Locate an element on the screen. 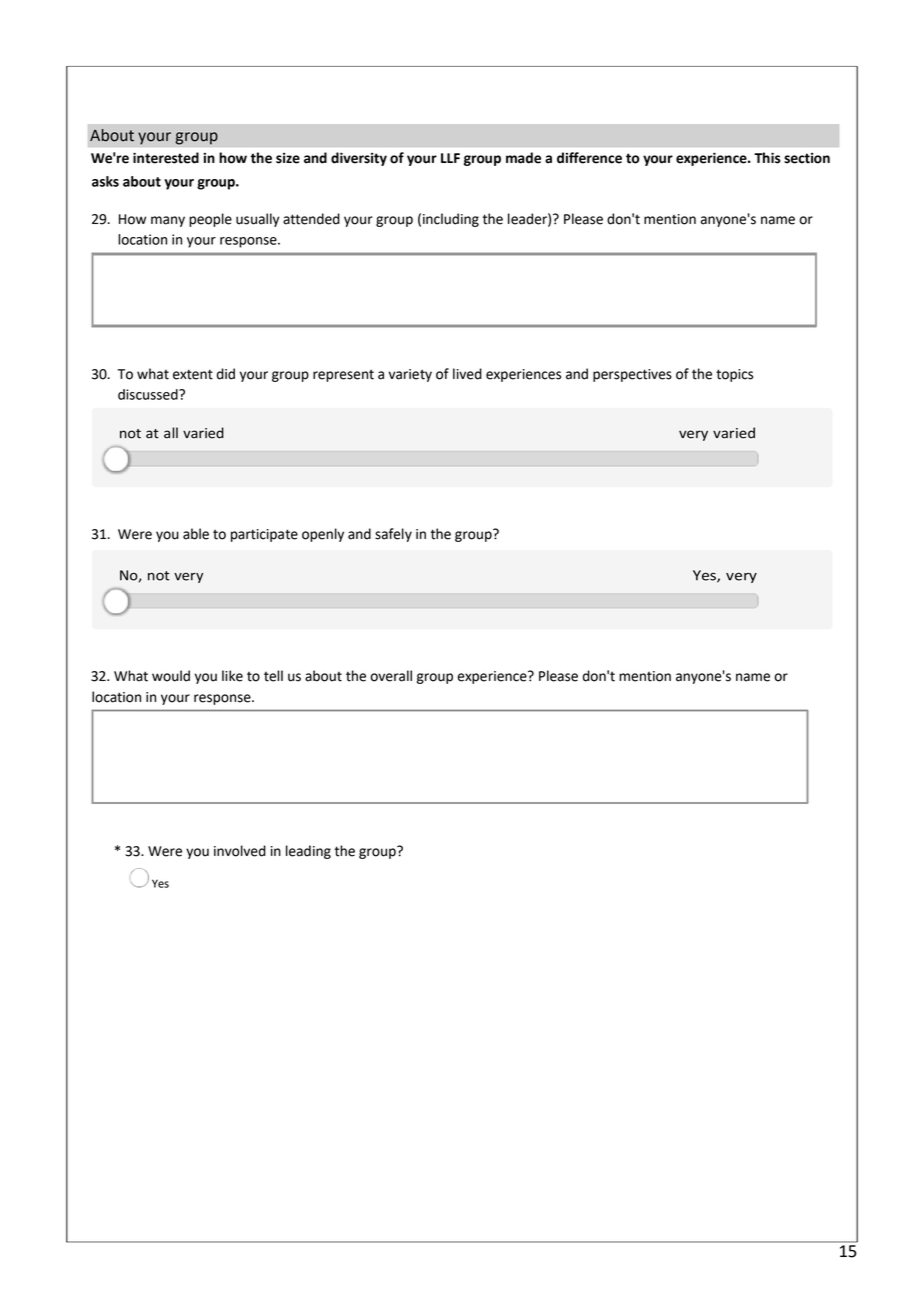  involved is located at coordinates (240, 851).
